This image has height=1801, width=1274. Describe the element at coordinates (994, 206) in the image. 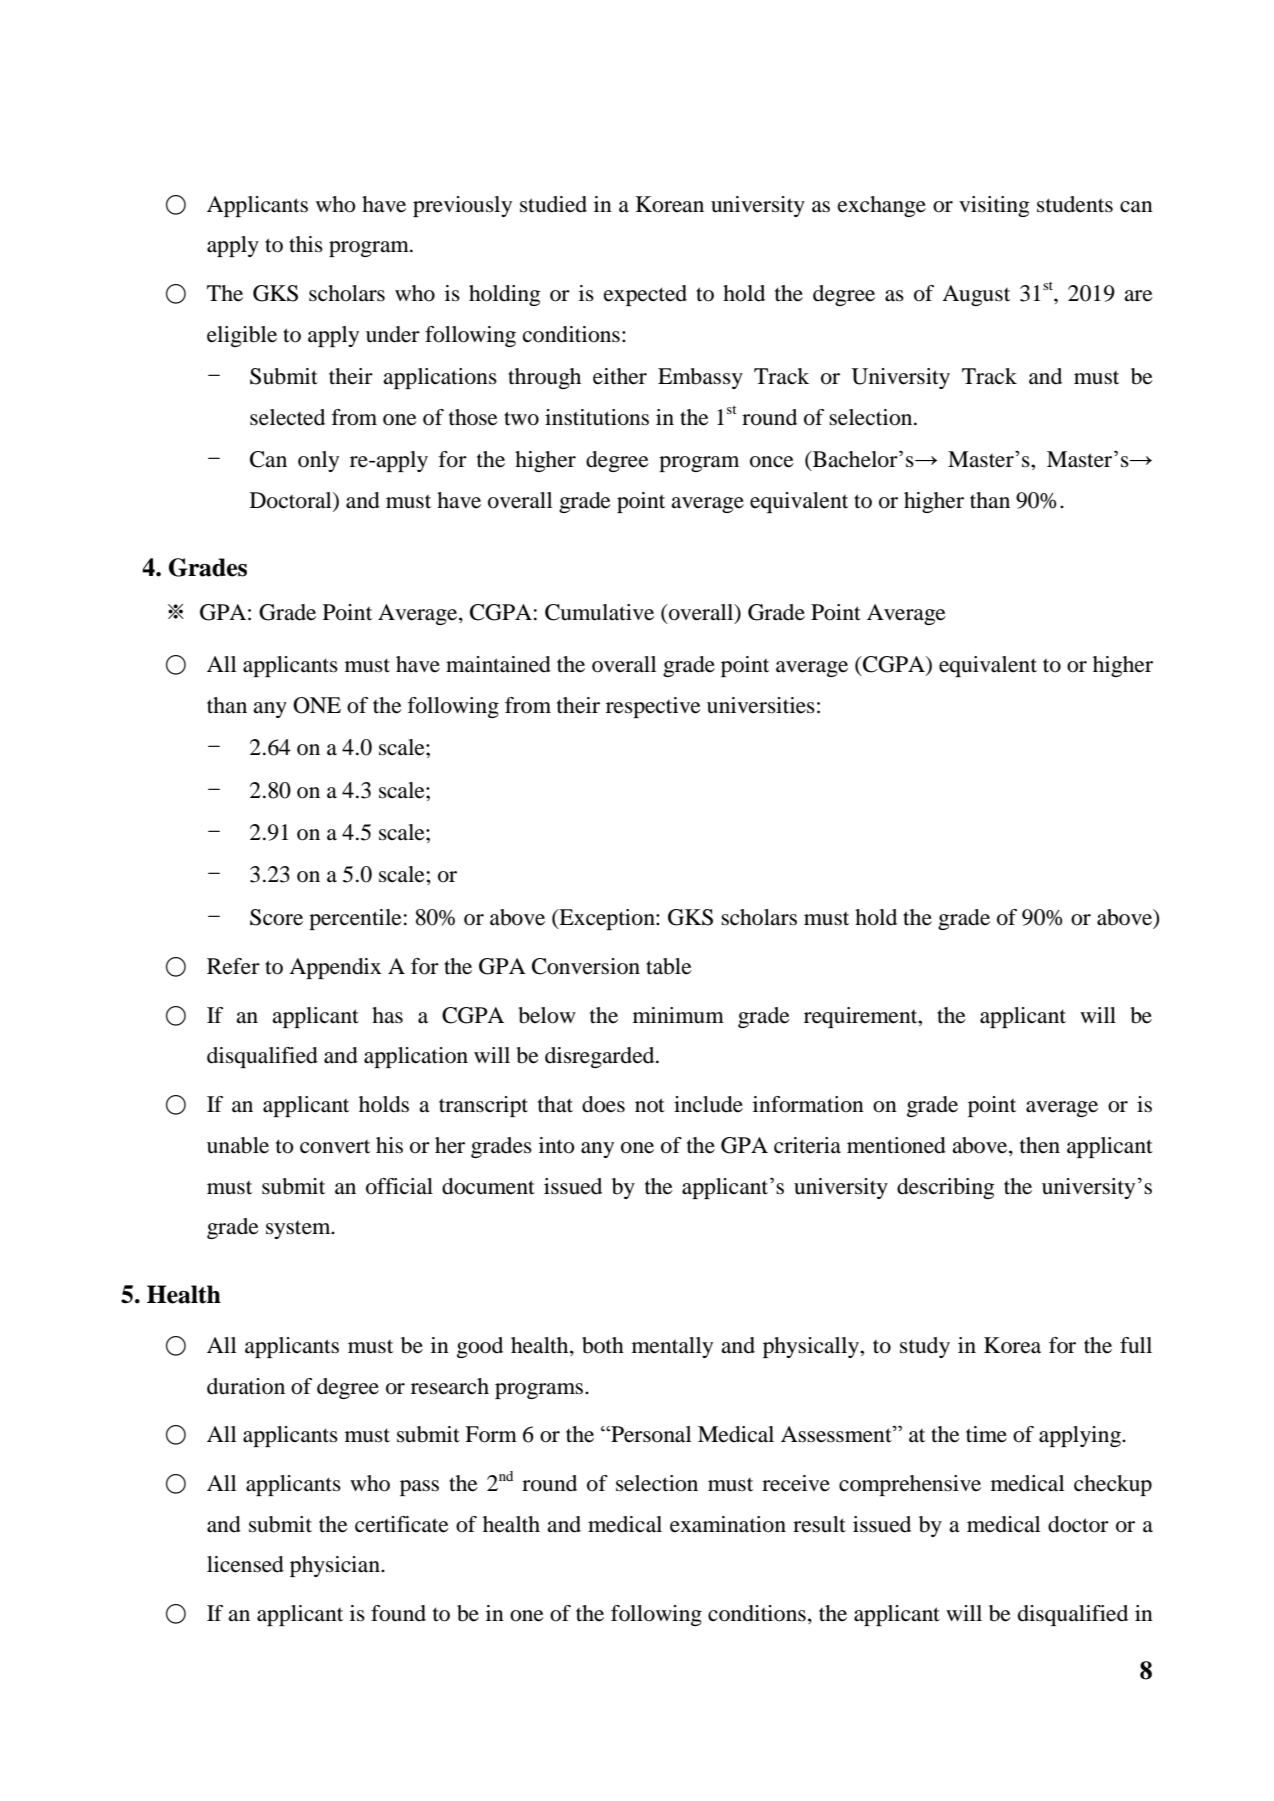

I see `visiting` at that location.
